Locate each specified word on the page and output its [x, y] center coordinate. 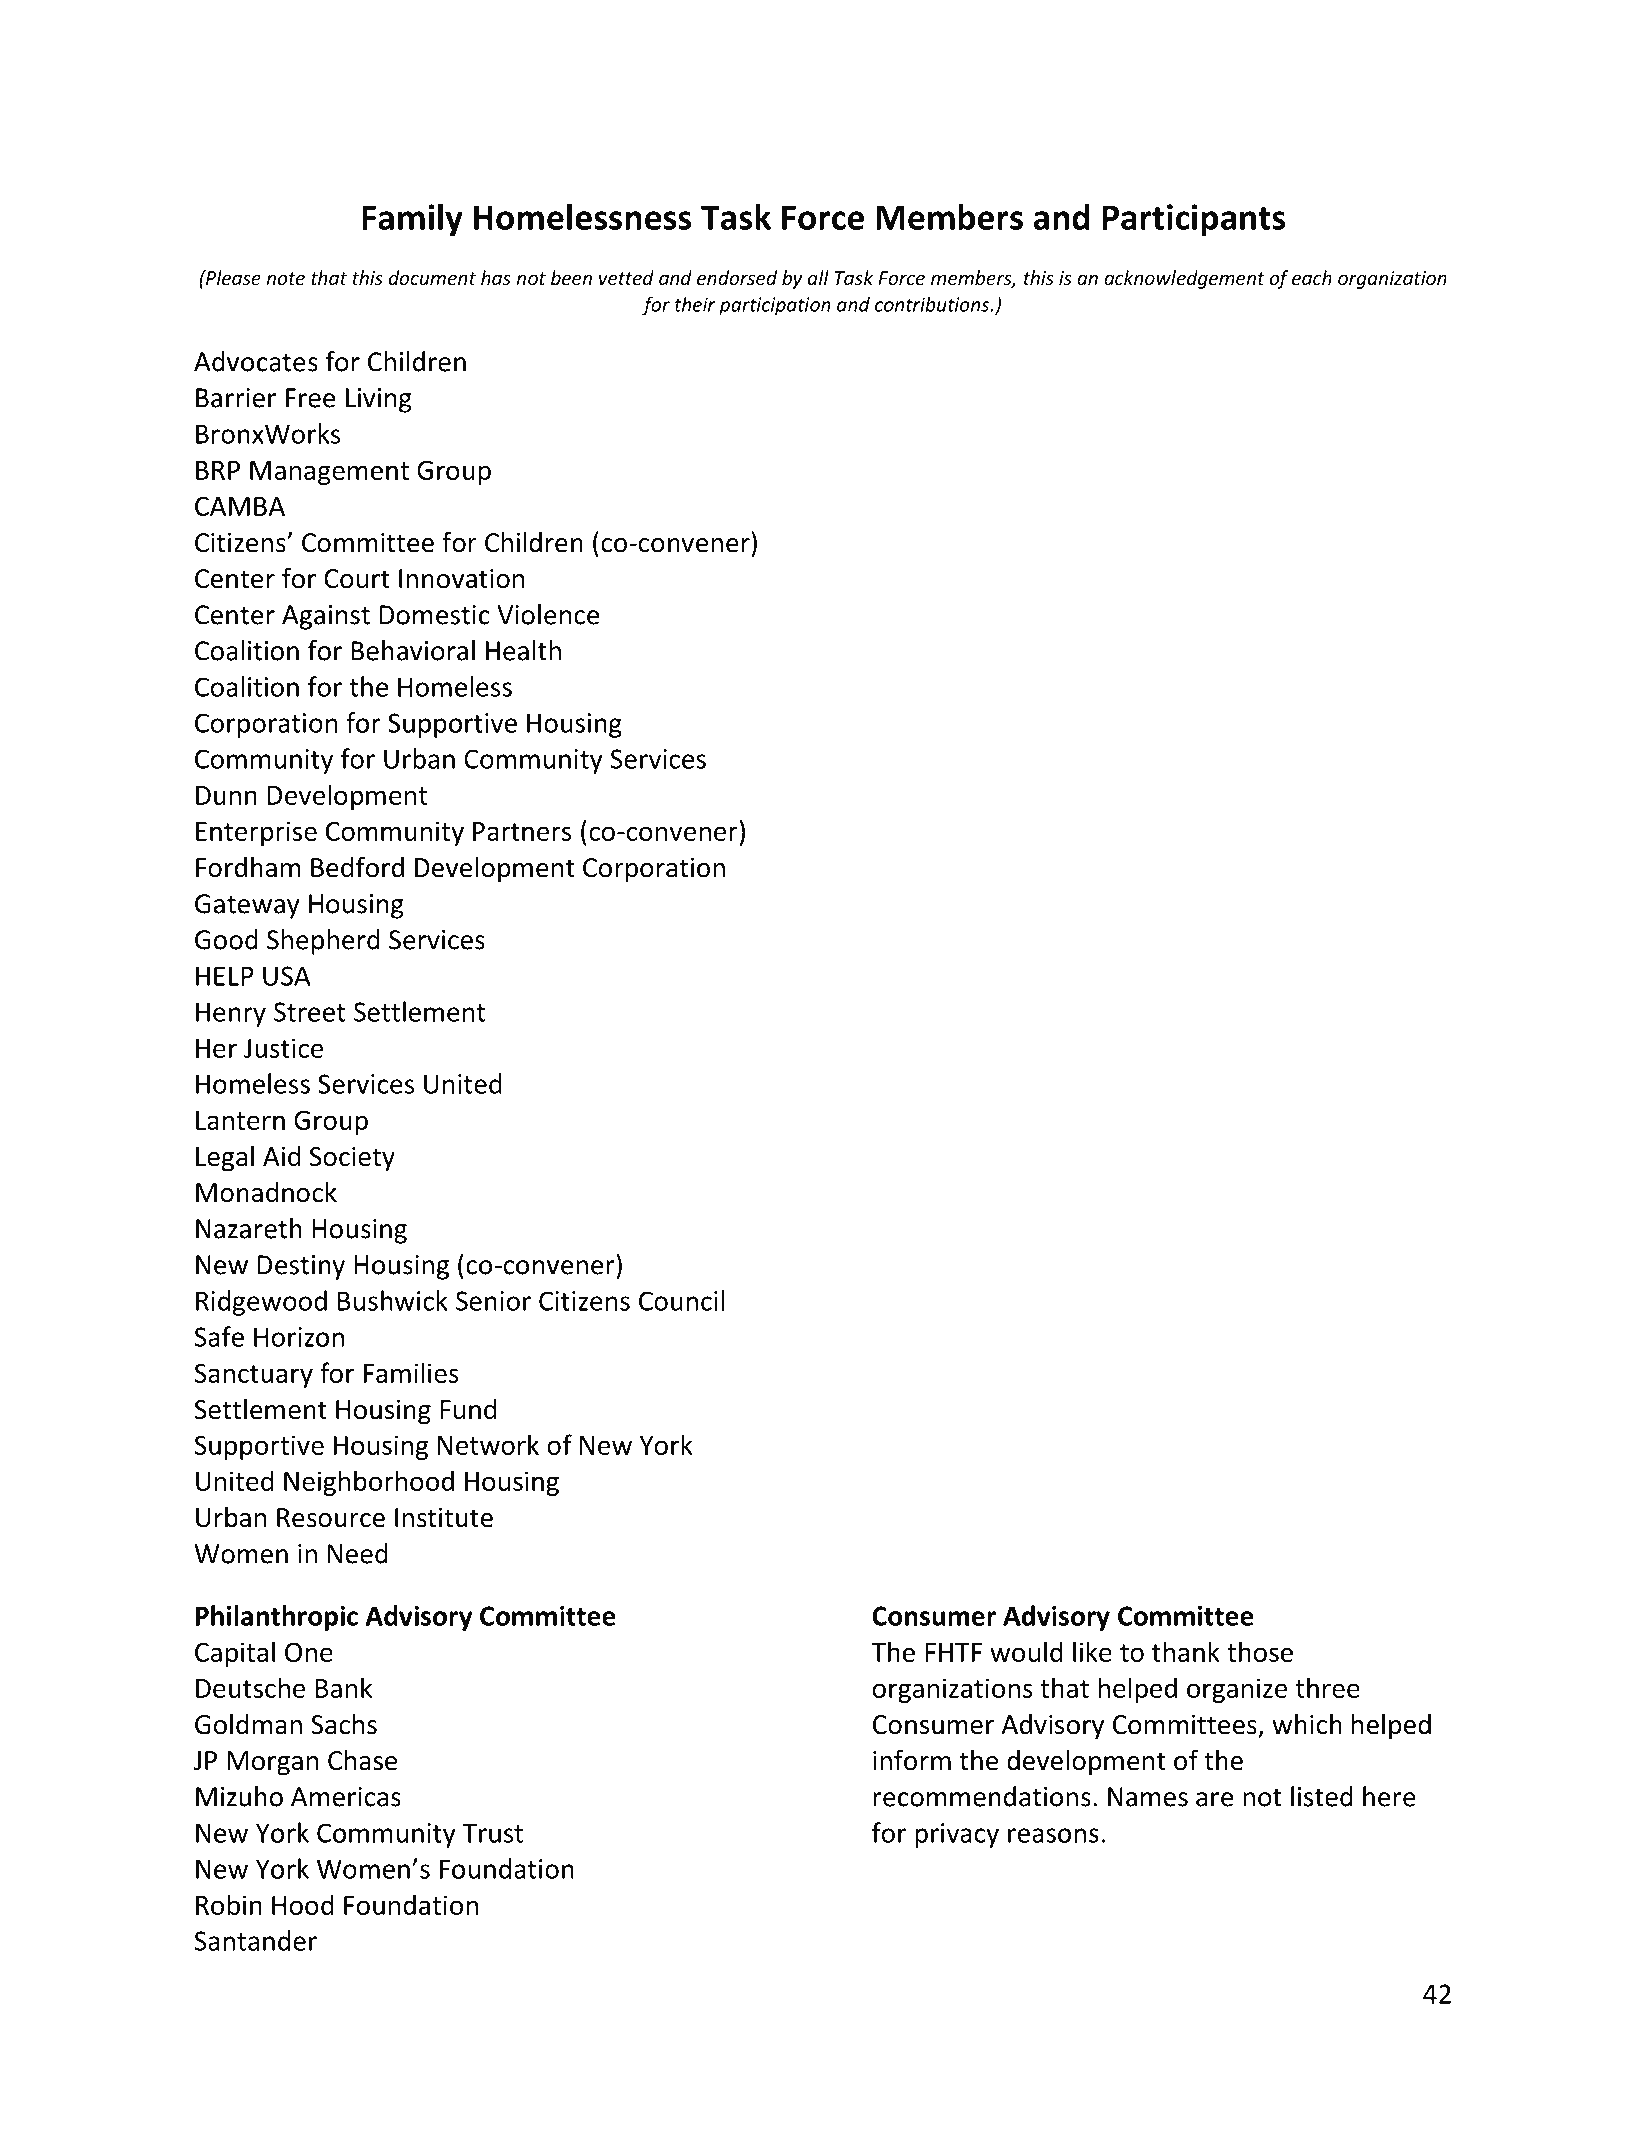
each [1311, 277]
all [818, 277]
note [285, 278]
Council [681, 1300]
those [1260, 1651]
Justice [283, 1048]
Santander [256, 1940]
